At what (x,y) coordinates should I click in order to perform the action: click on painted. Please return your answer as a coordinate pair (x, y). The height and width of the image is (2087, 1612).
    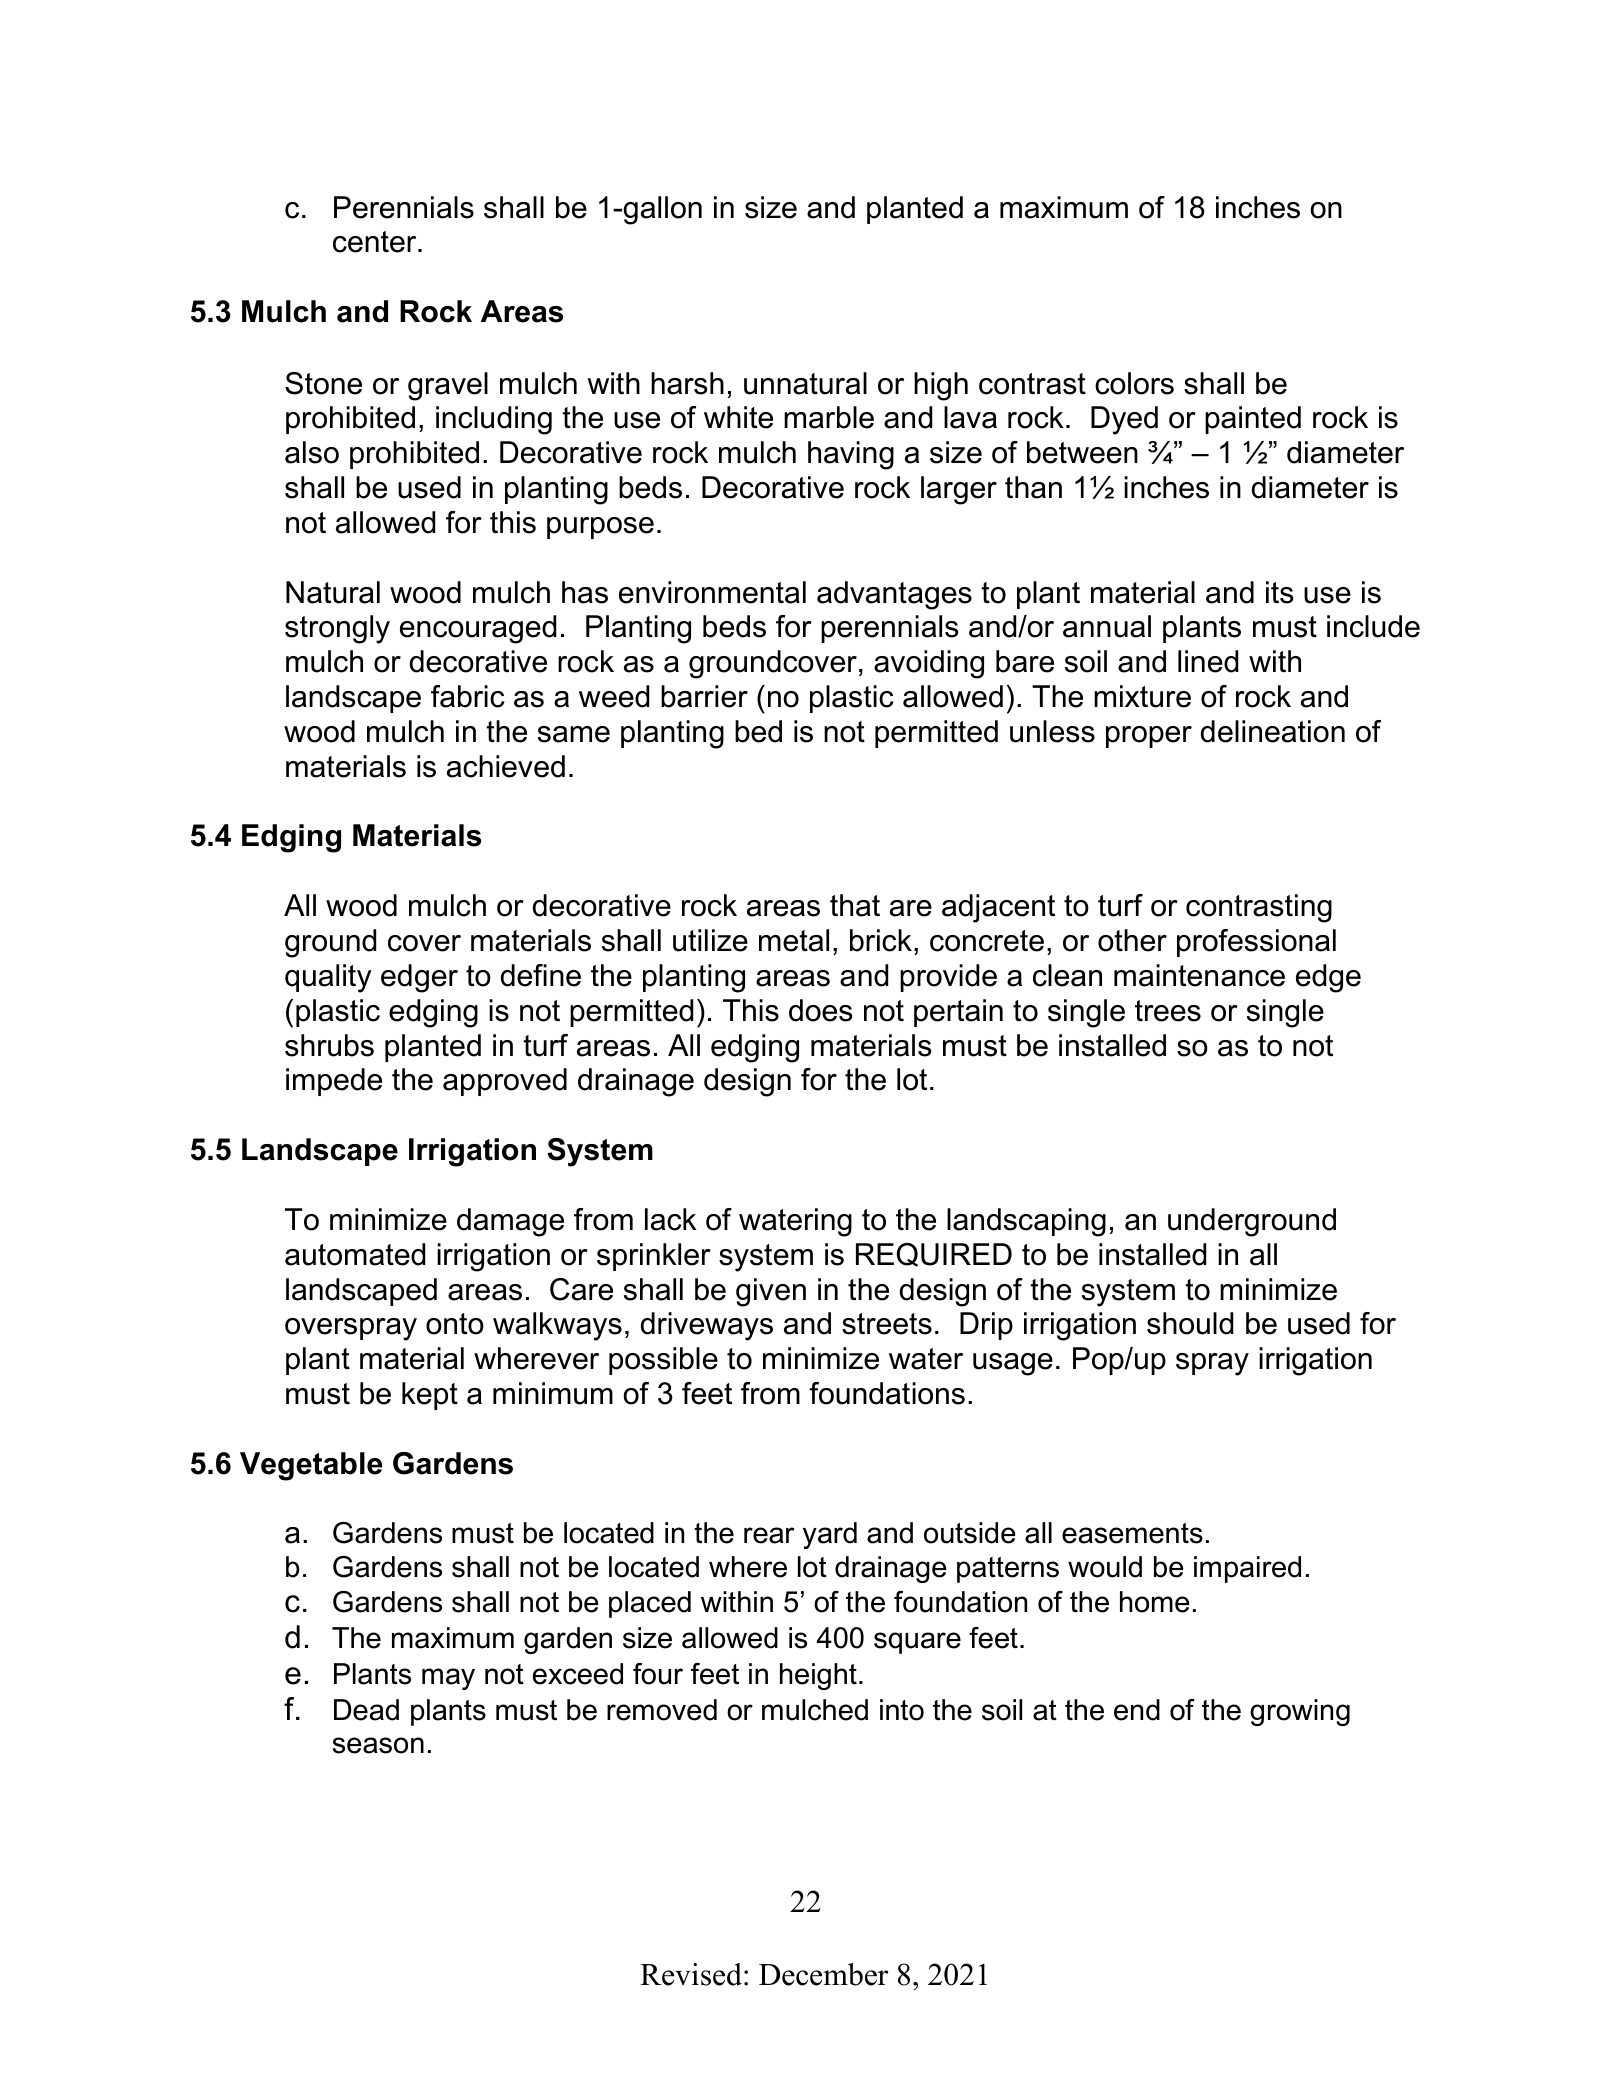
    Looking at the image, I should click on (1253, 420).
